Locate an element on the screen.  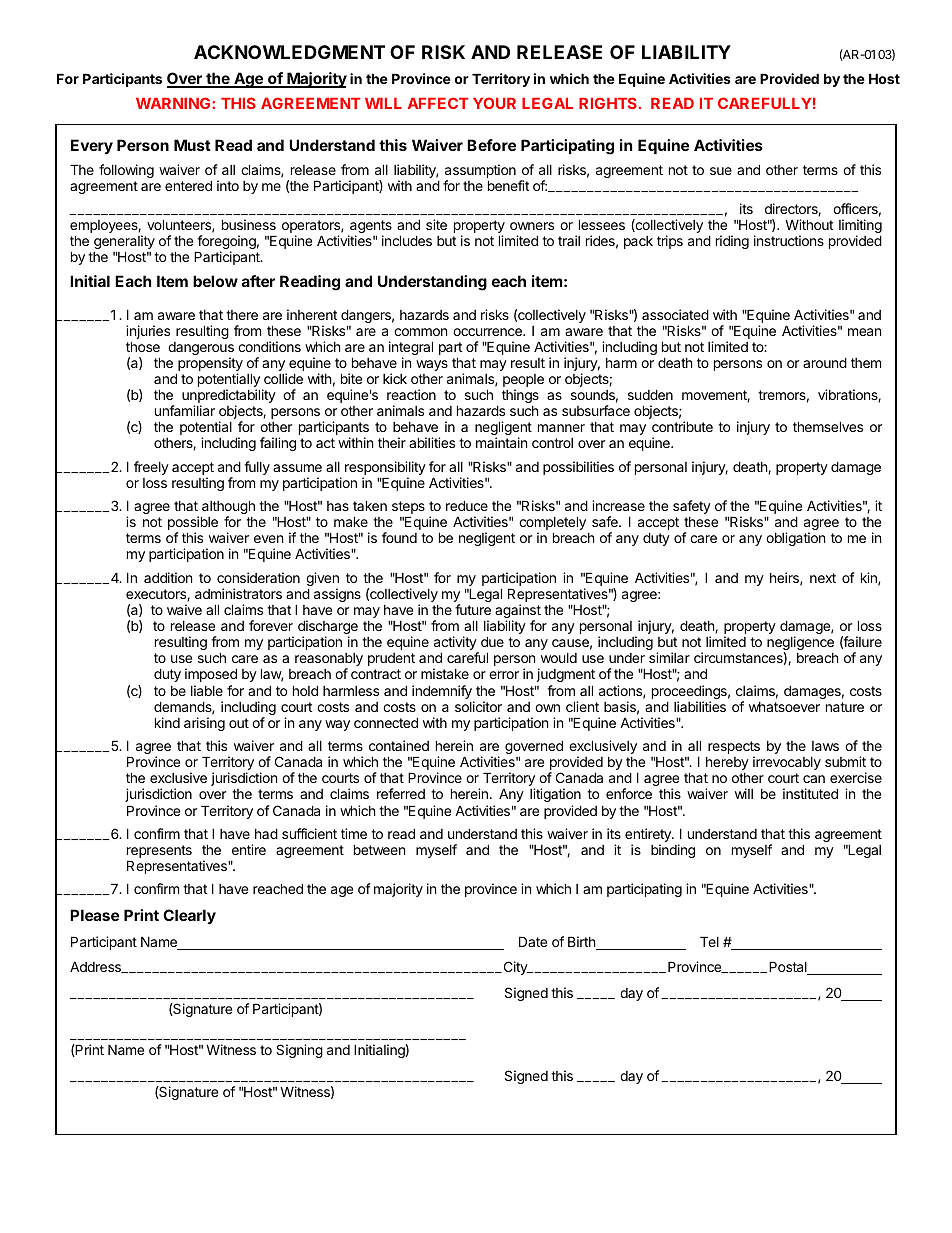
WARNING is located at coordinates (174, 103).
